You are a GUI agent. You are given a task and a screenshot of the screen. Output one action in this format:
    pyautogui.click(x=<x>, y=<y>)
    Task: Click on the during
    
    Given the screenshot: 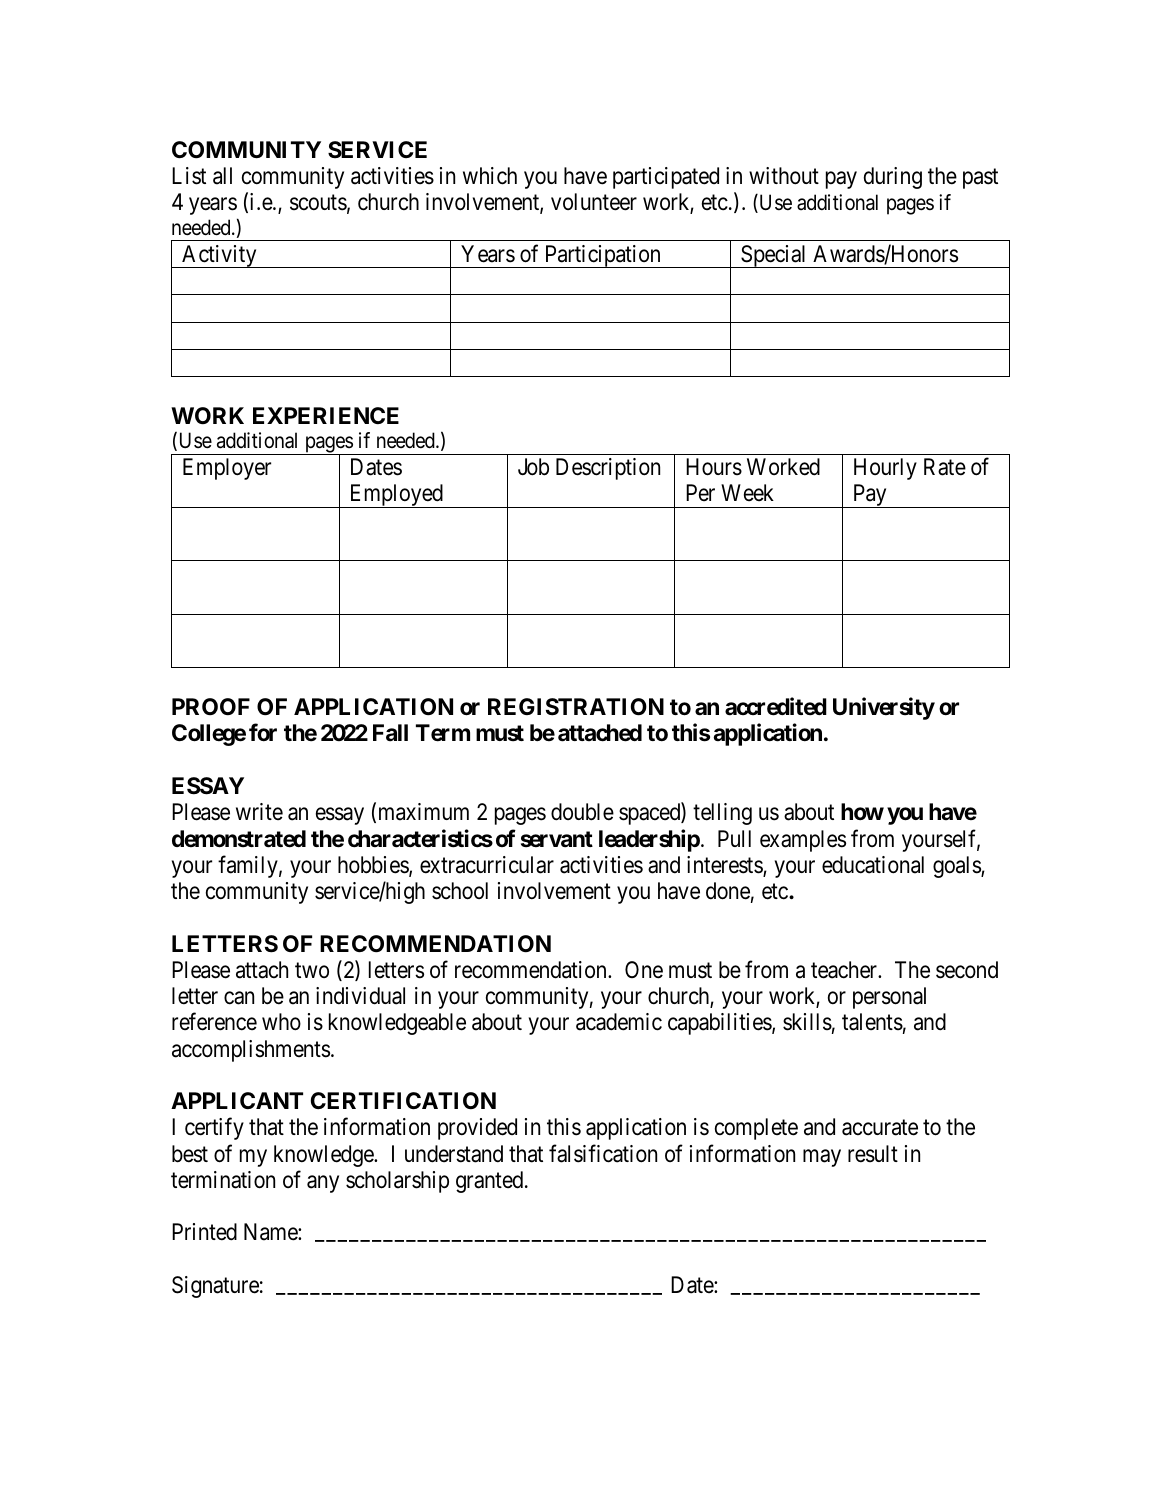 What is the action you would take?
    pyautogui.click(x=893, y=178)
